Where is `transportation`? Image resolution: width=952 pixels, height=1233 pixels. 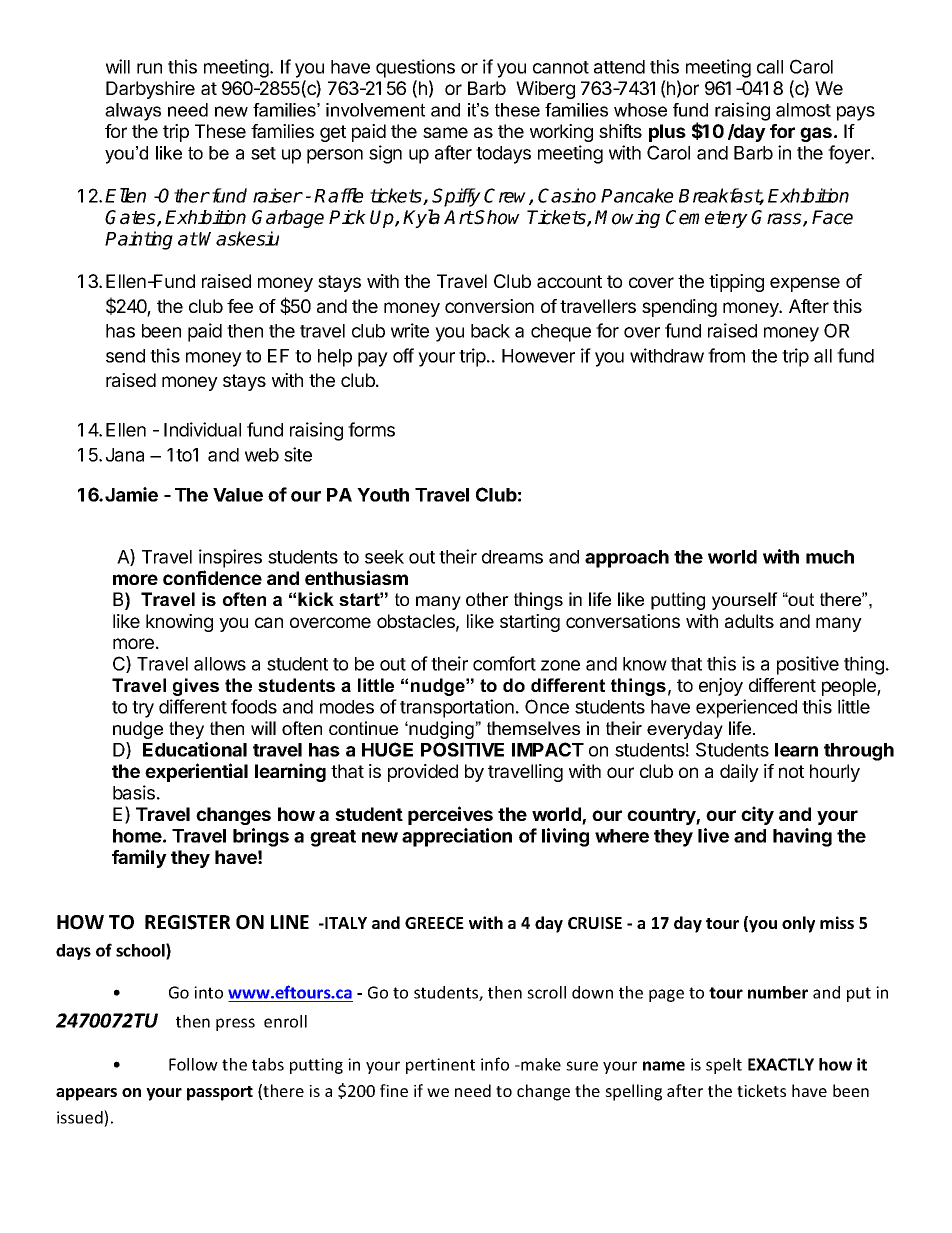 transportation is located at coordinates (457, 708).
